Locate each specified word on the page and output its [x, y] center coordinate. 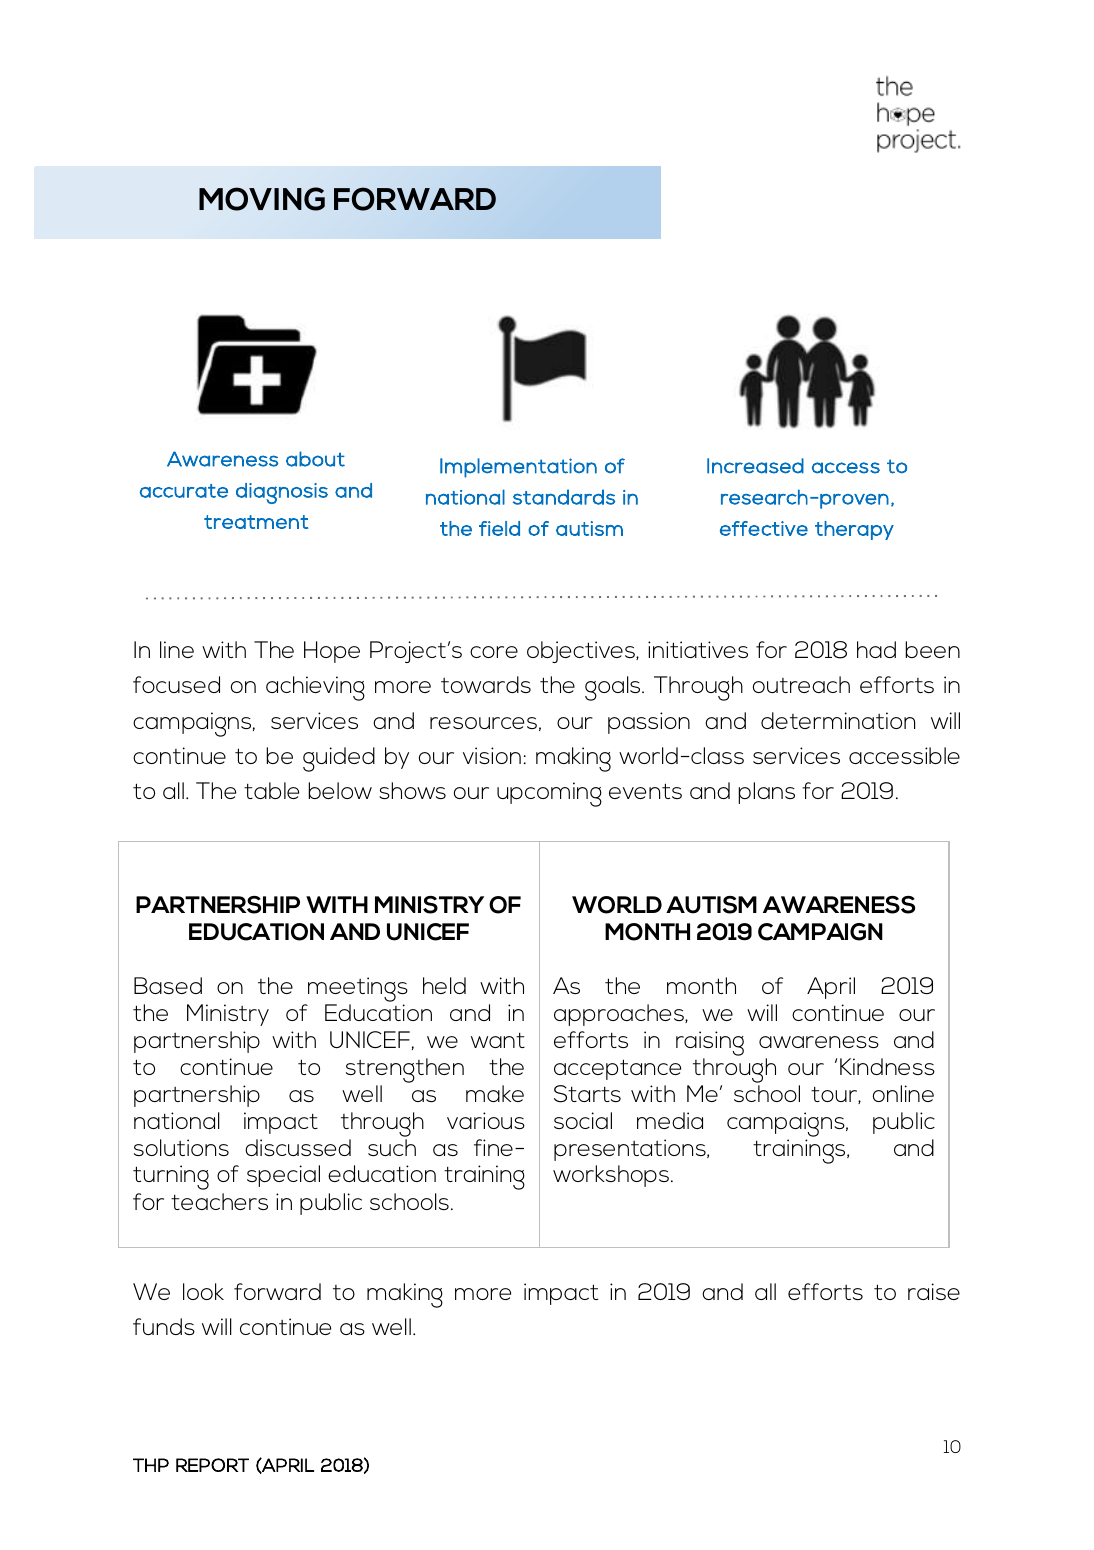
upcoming [549, 794]
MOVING [262, 199]
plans [766, 793]
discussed [298, 1147]
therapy [854, 530]
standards [564, 497]
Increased [755, 466]
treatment [256, 522]
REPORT [212, 1465]
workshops [611, 1176]
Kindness [887, 1066]
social [583, 1120]
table [271, 790]
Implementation [518, 468]
